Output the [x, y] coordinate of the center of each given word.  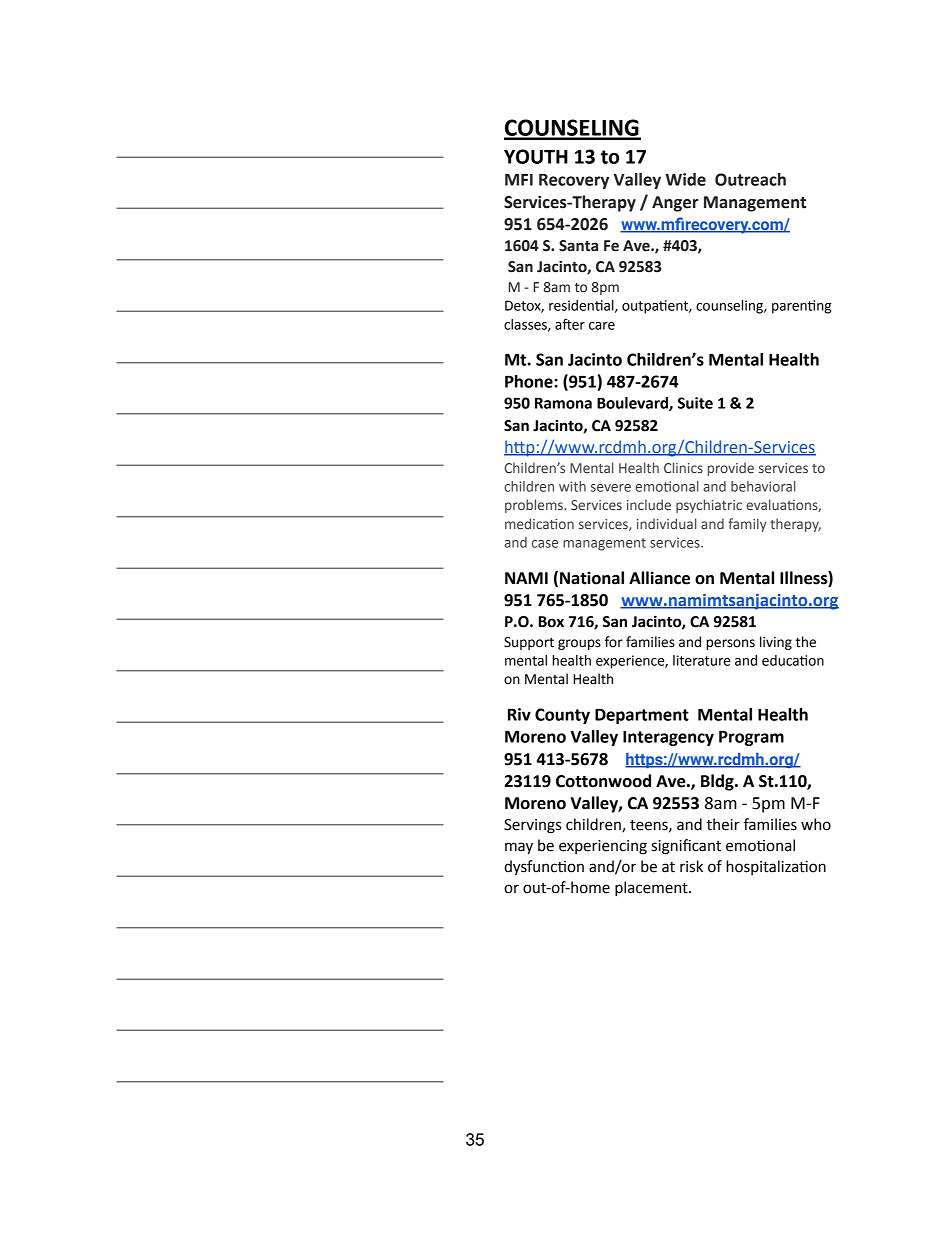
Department [642, 716]
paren [790, 308]
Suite [695, 403]
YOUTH [536, 156]
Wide [685, 179]
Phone [530, 381]
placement [652, 888]
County [562, 716]
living [776, 643]
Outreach [750, 179]
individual [667, 523]
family [747, 525]
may [519, 848]
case [545, 544]
